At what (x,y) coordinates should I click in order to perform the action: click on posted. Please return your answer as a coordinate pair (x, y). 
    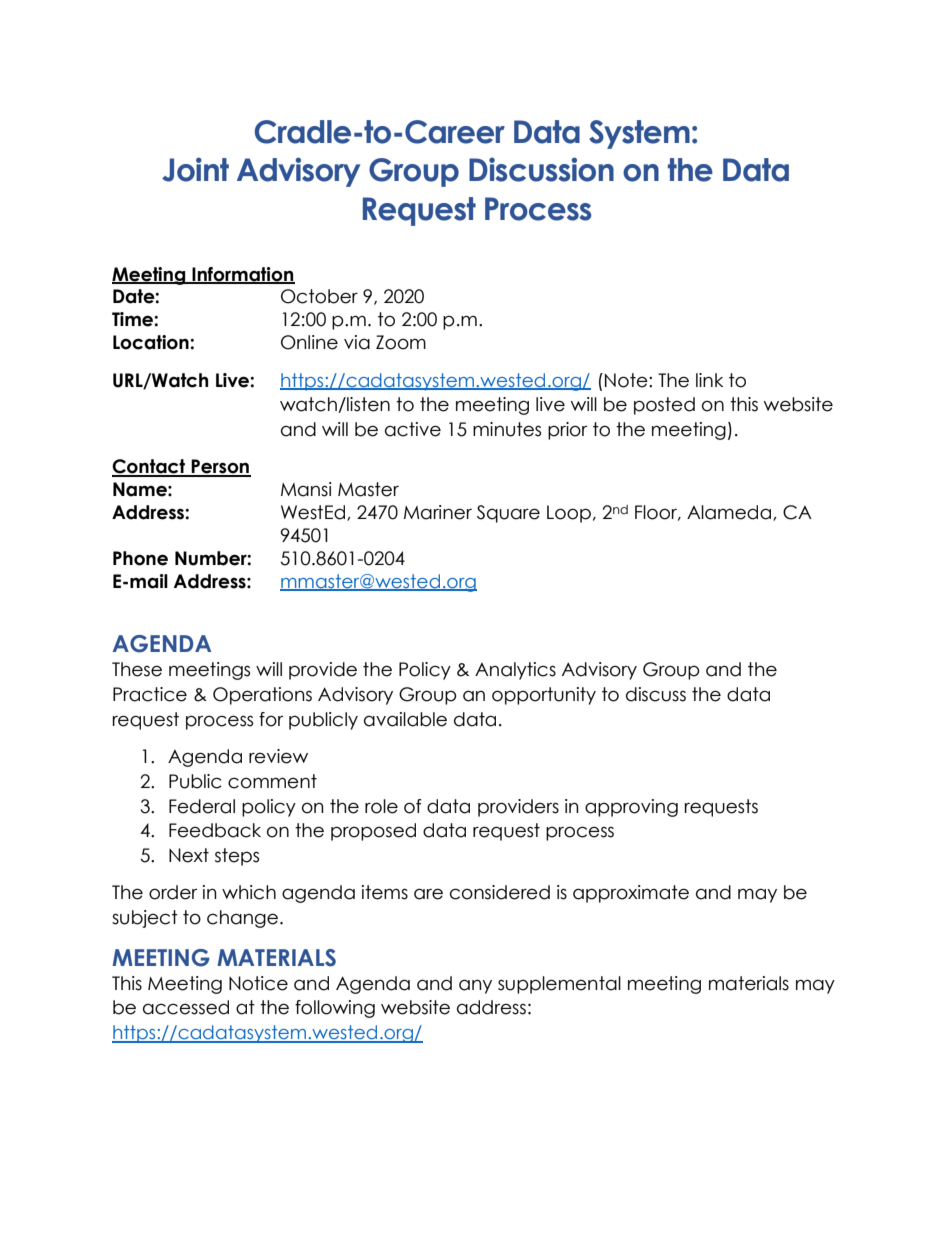
    Looking at the image, I should click on (664, 406).
